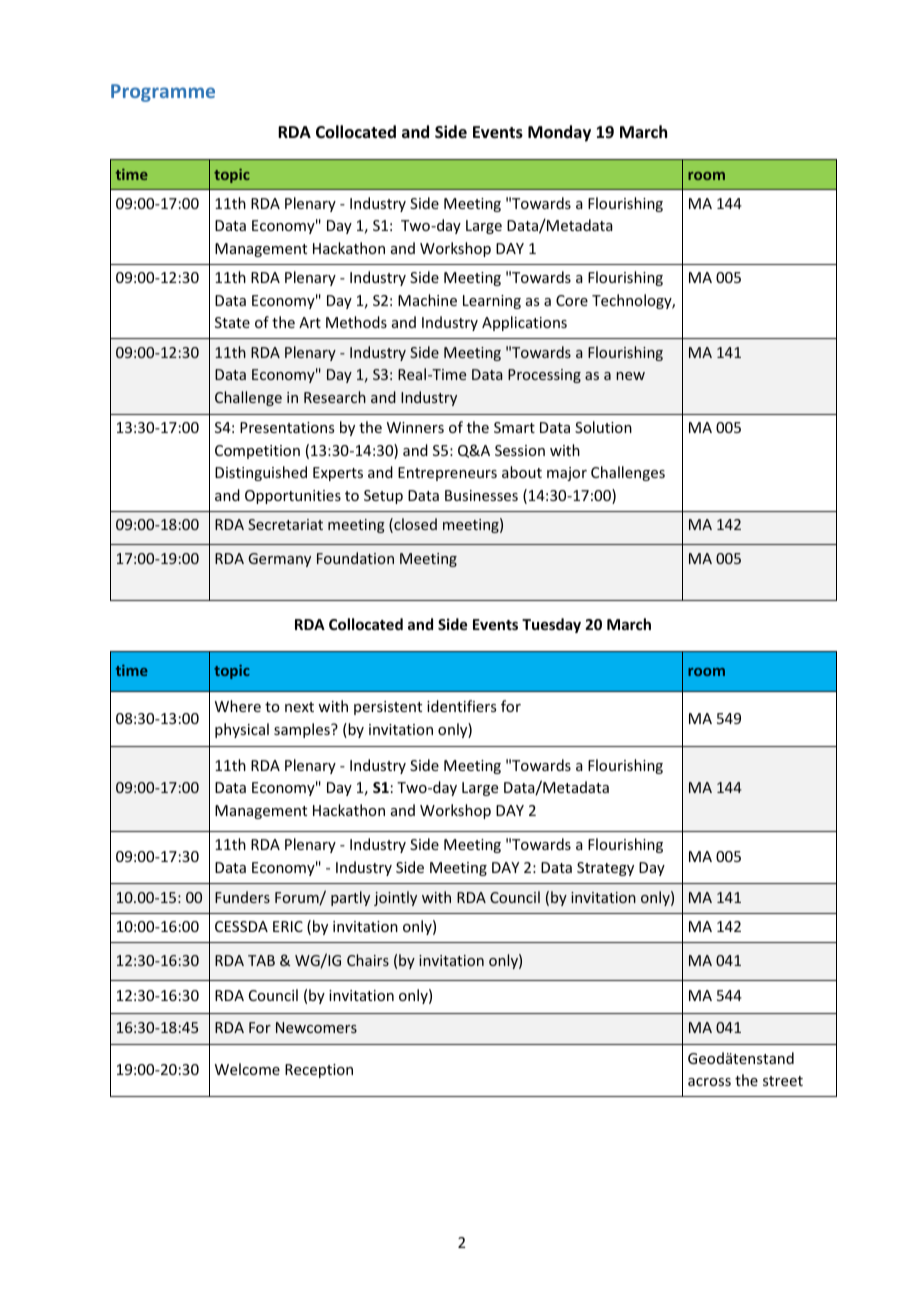  What do you see at coordinates (163, 93) in the page?
I see `Programme` at bounding box center [163, 93].
